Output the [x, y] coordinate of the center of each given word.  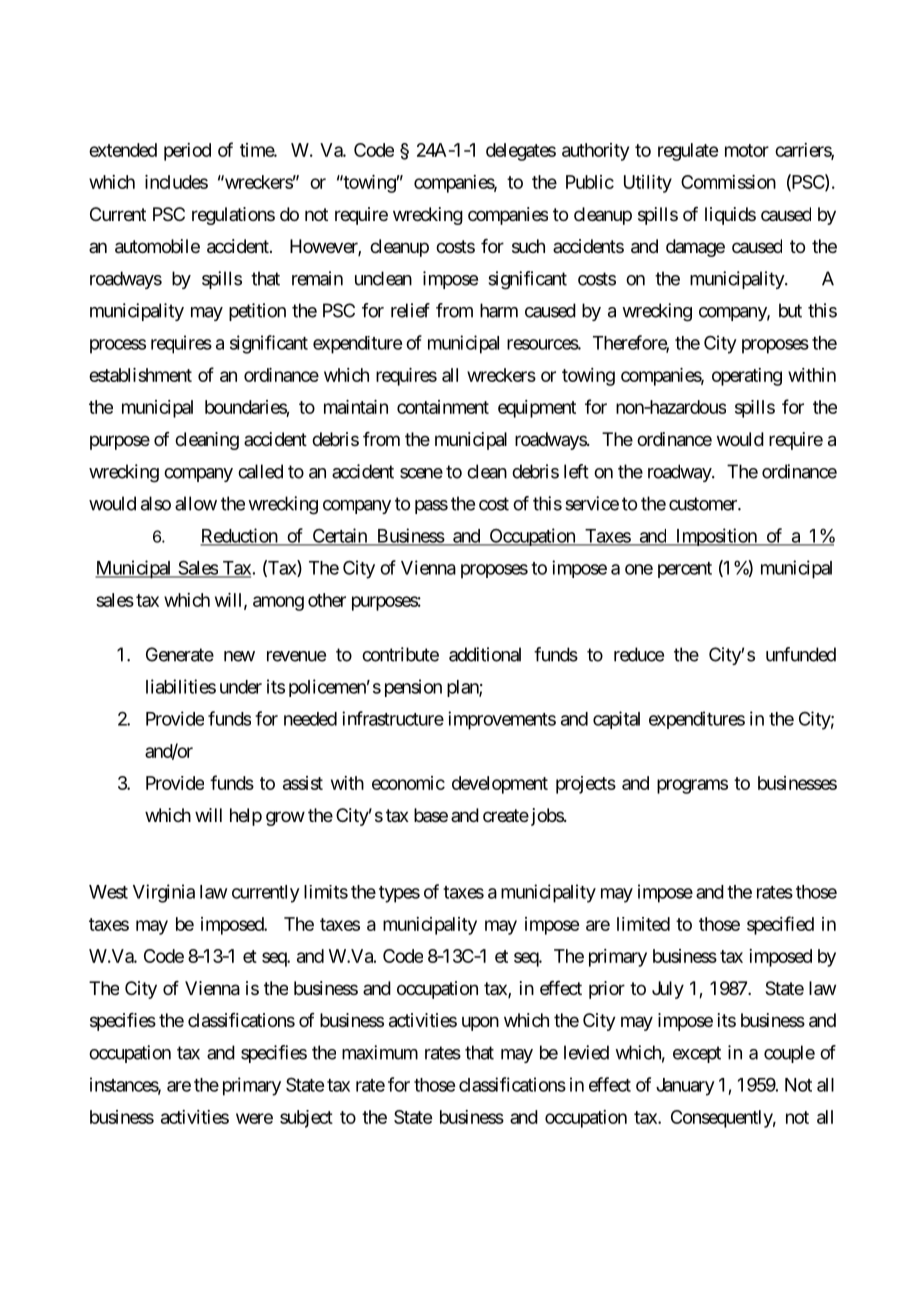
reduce [639, 654]
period [187, 152]
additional [485, 654]
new [239, 656]
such [528, 246]
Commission [728, 182]
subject [306, 1119]
